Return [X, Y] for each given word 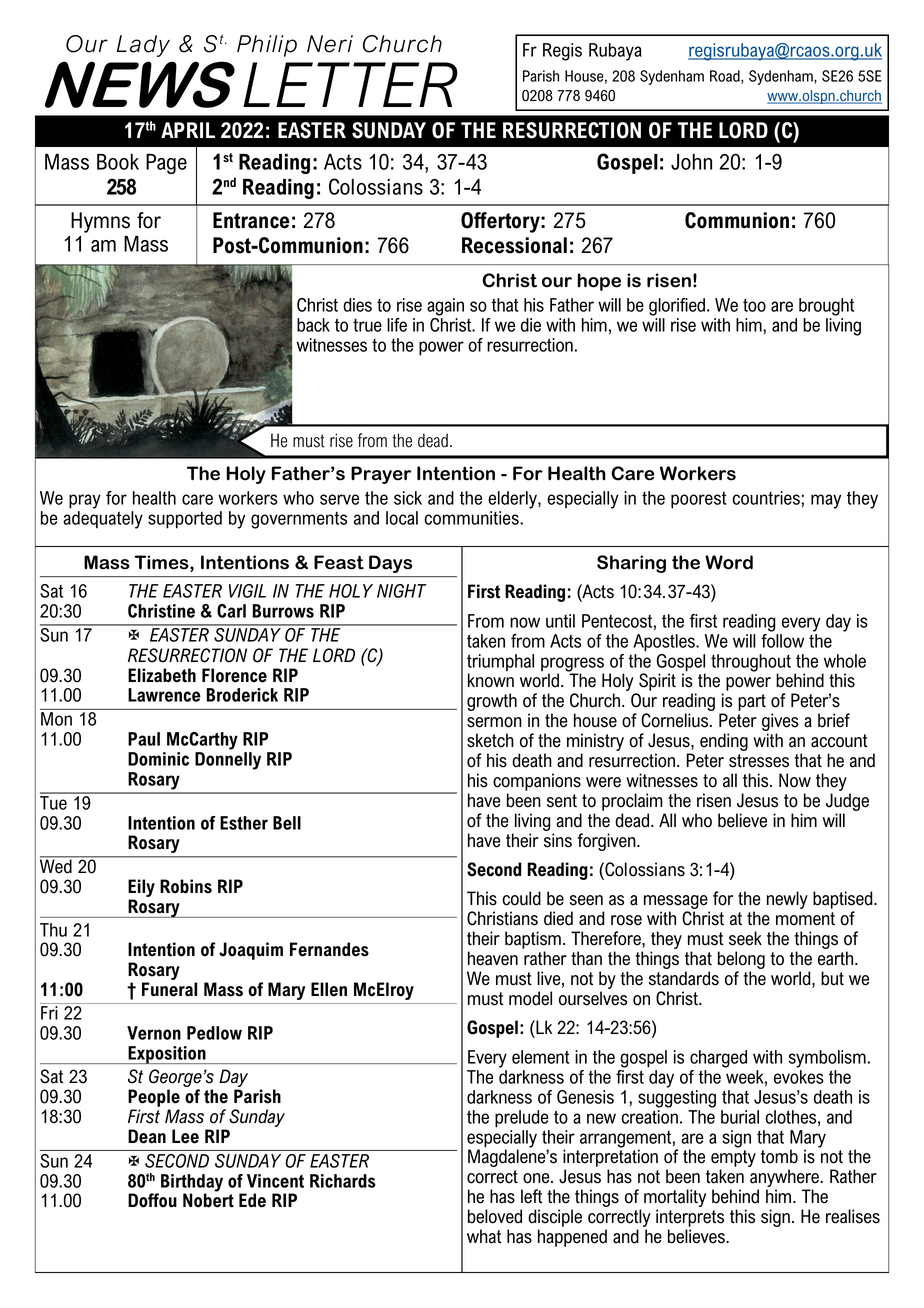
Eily [141, 889]
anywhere [785, 1179]
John [691, 162]
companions [537, 782]
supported [185, 520]
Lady [143, 46]
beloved [495, 1216]
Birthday [192, 1184]
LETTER [350, 84]
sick [408, 498]
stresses [759, 761]
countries [766, 498]
